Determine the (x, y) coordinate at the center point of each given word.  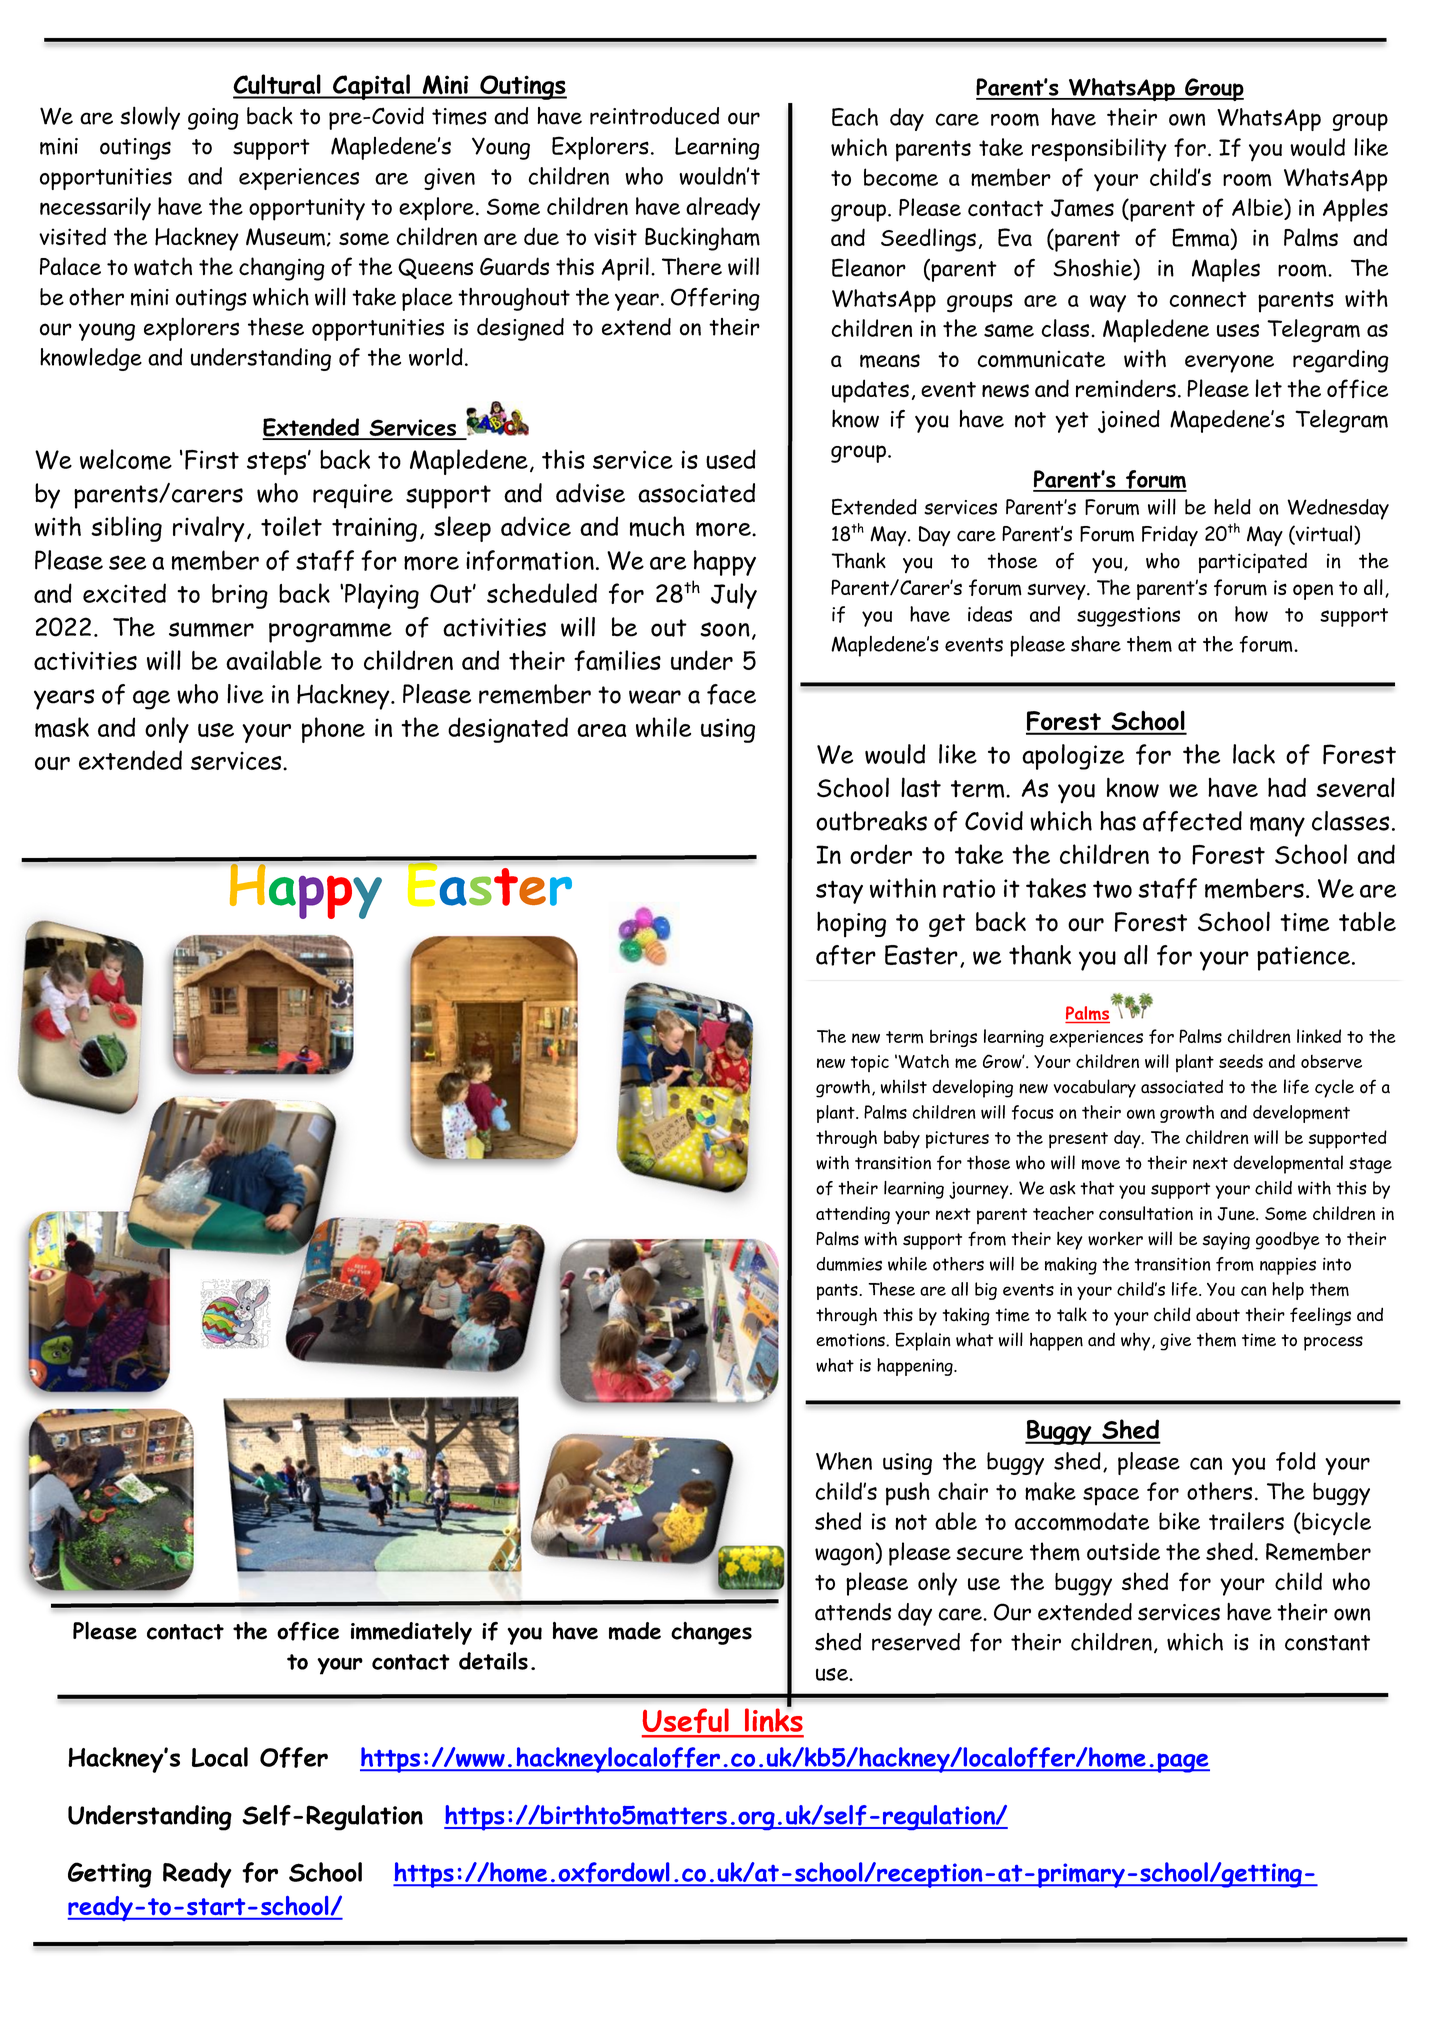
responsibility (1099, 150)
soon (725, 629)
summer (211, 630)
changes (711, 1633)
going (213, 119)
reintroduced (654, 116)
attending (853, 1215)
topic (869, 1063)
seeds (1241, 1061)
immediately (411, 1633)
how (1251, 614)
